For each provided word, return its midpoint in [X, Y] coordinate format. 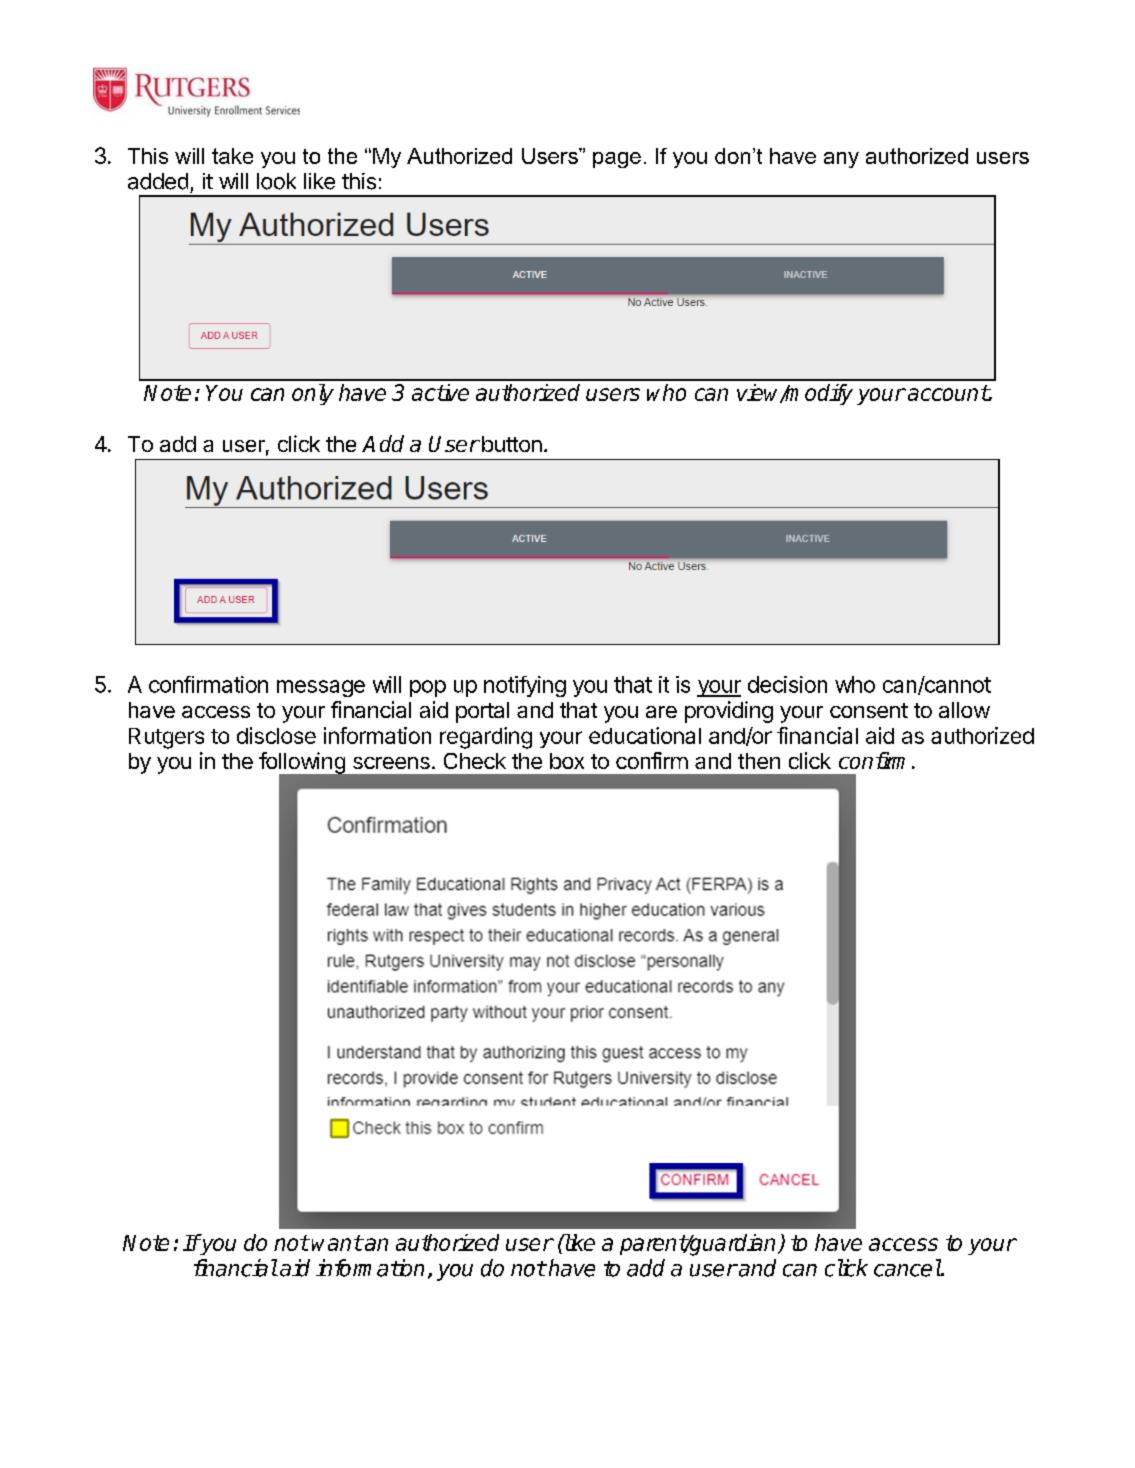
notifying [525, 686]
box [567, 761]
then [759, 761]
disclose [276, 735]
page [617, 160]
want [337, 1243]
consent [869, 710]
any [841, 160]
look [276, 181]
